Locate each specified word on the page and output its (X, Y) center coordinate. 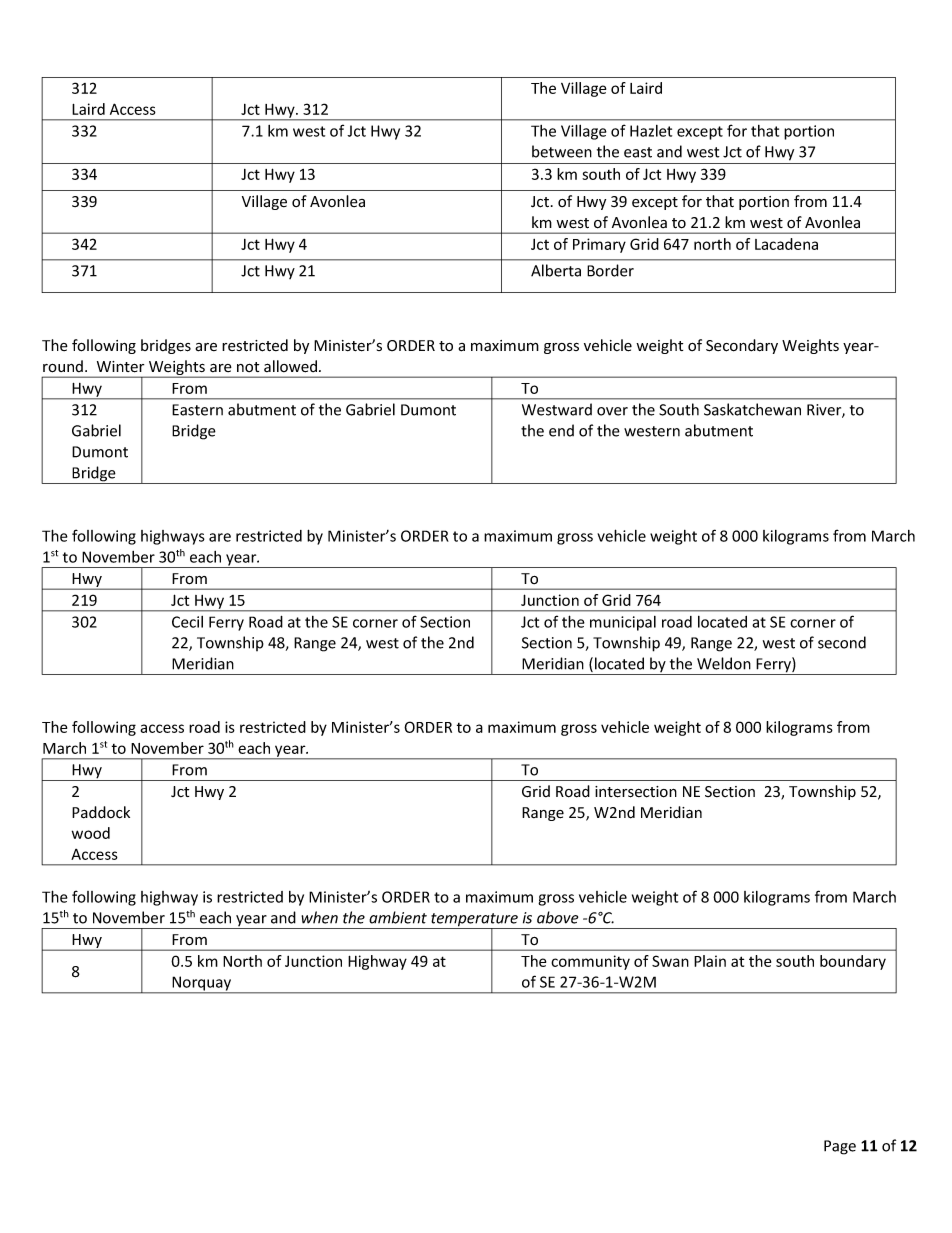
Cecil (187, 622)
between (562, 151)
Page (840, 1147)
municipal (623, 623)
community (590, 962)
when (319, 917)
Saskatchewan (752, 409)
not (248, 367)
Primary (599, 245)
